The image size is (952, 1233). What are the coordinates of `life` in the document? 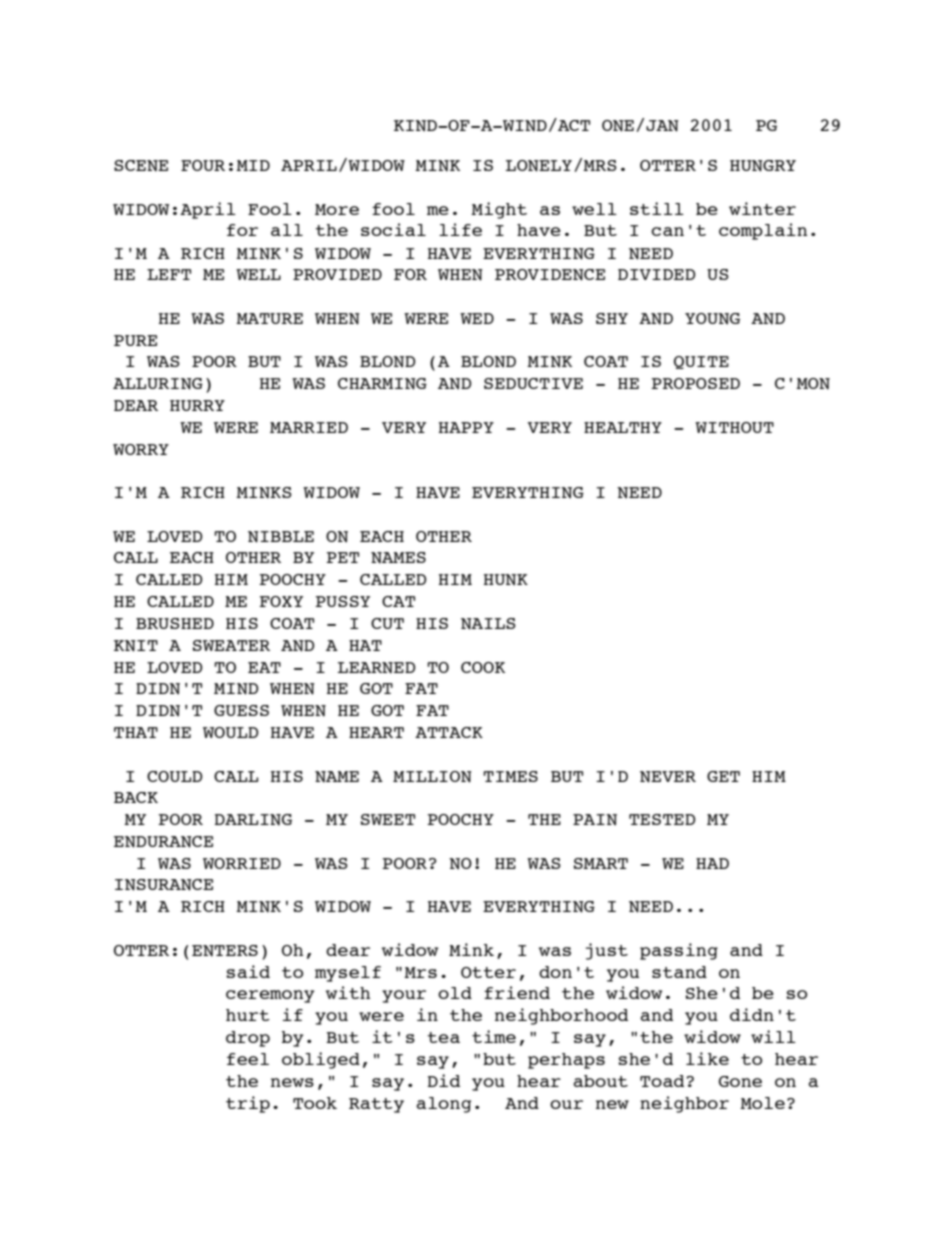 It's located at (460, 229).
